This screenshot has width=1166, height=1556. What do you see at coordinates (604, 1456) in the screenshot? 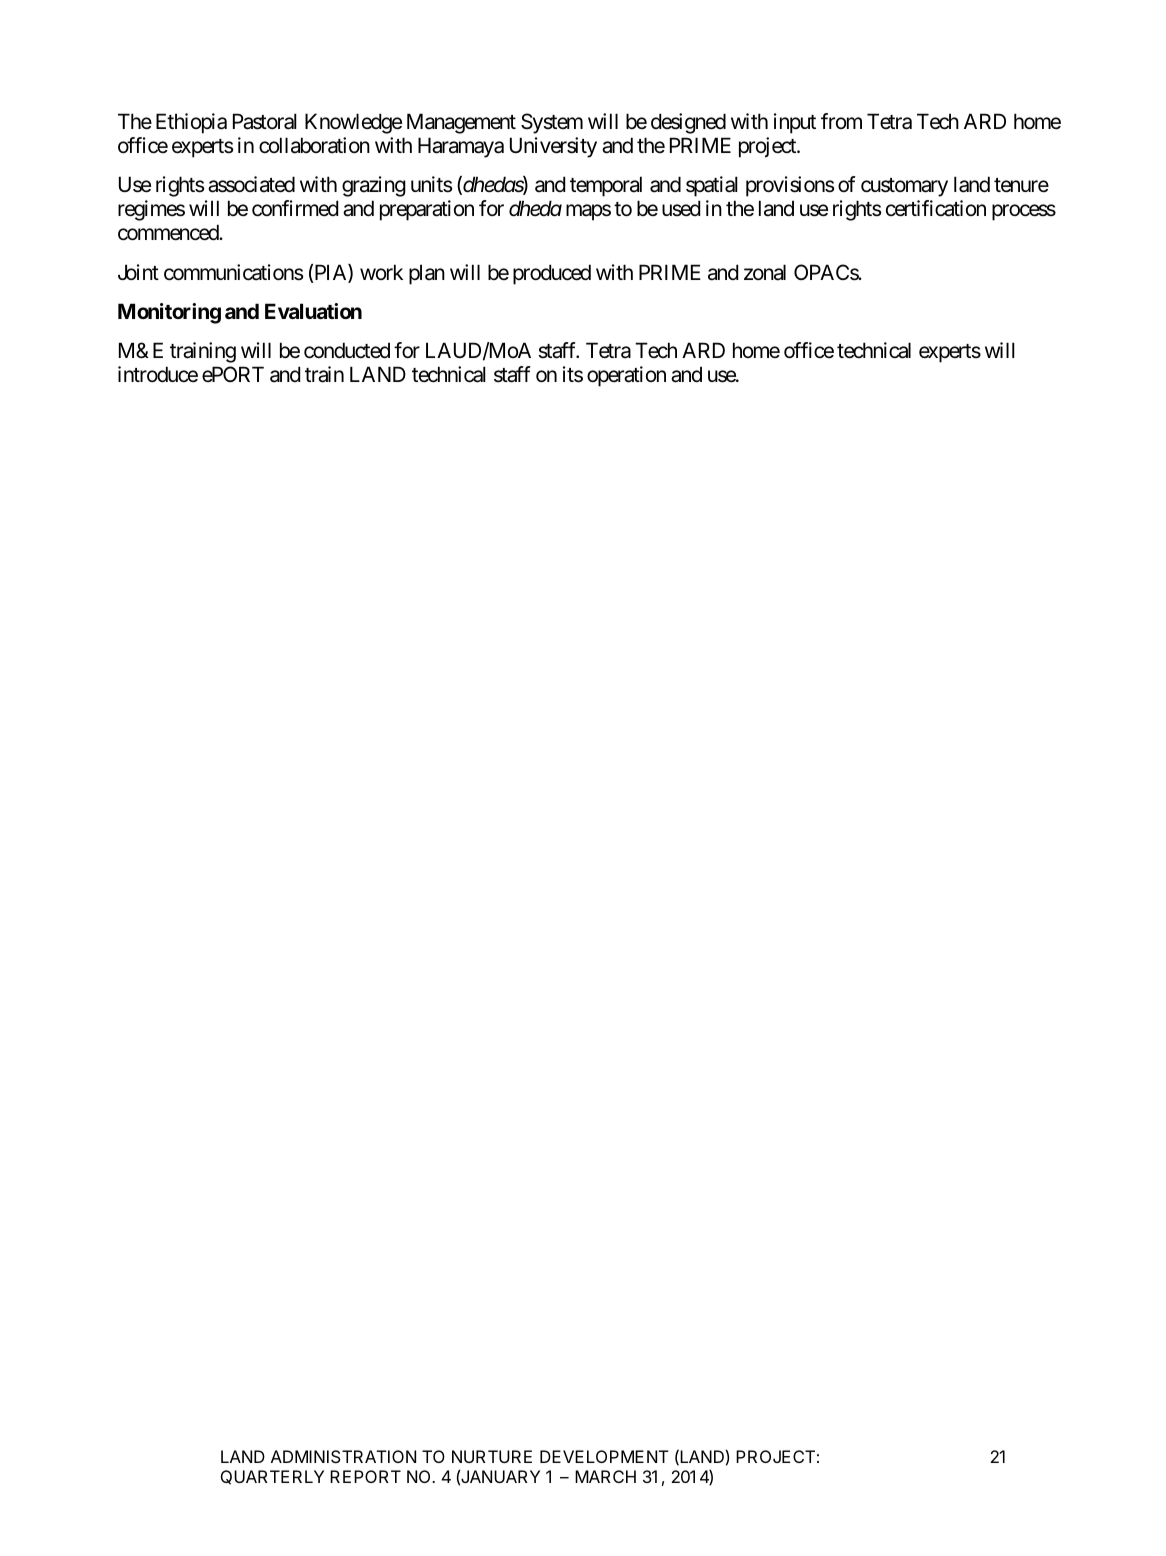
I see `DEVELOPMENT` at bounding box center [604, 1456].
